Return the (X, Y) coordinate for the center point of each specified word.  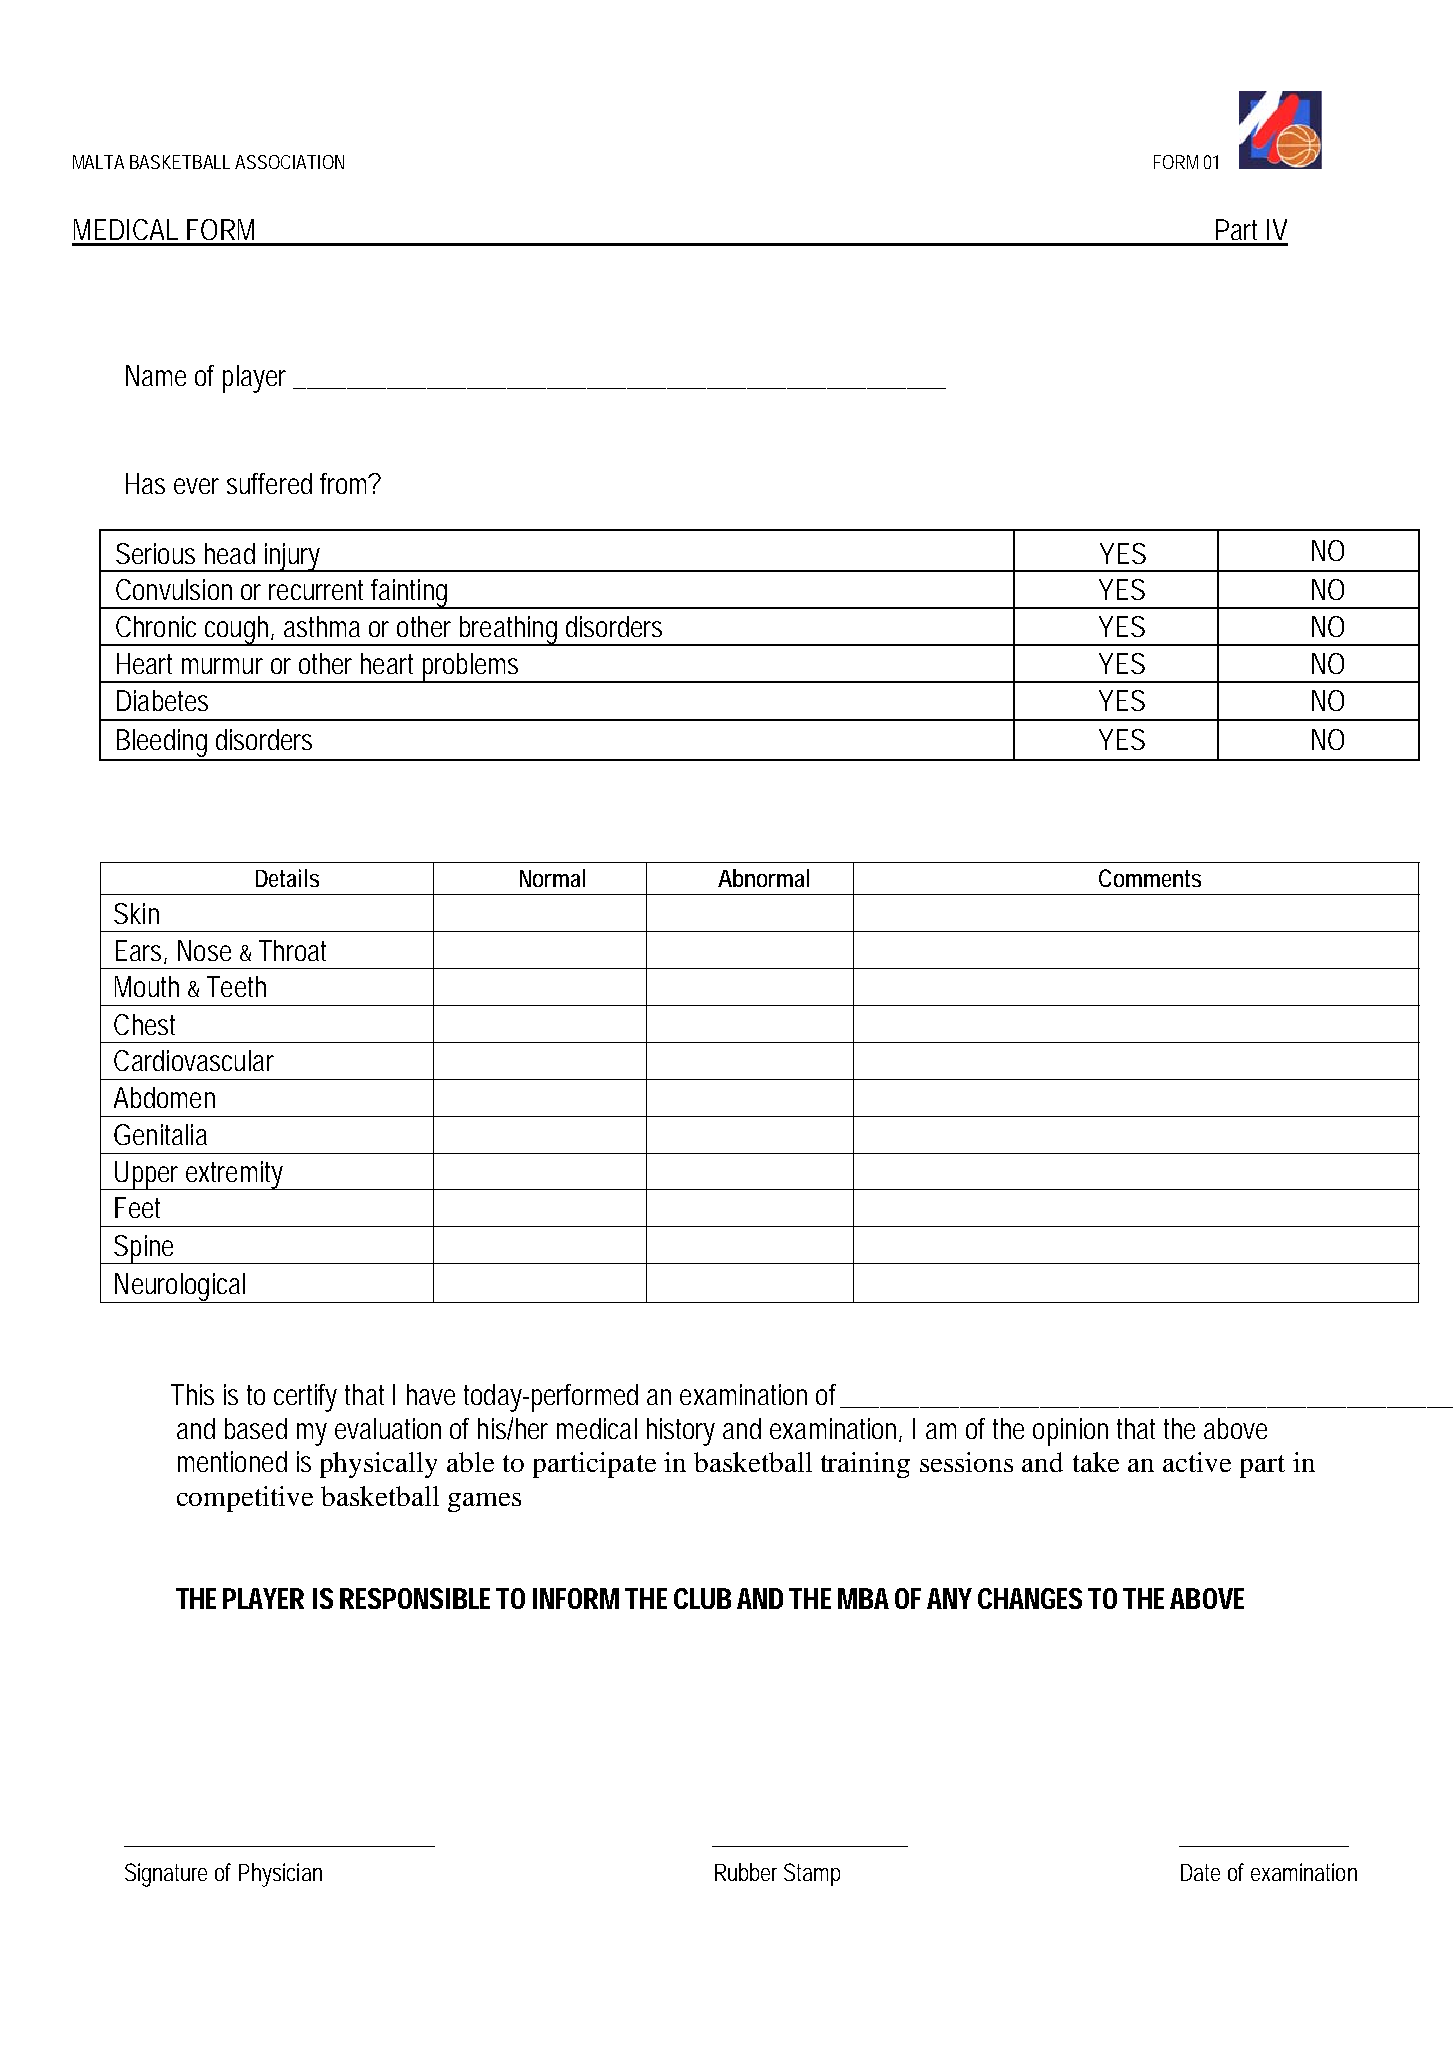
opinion (1070, 1432)
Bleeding (164, 744)
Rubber (746, 1872)
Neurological (181, 1288)
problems (472, 668)
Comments (1150, 878)
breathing (509, 631)
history (681, 1432)
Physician (280, 1875)
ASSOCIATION (289, 162)
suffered (269, 483)
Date (1200, 1872)
